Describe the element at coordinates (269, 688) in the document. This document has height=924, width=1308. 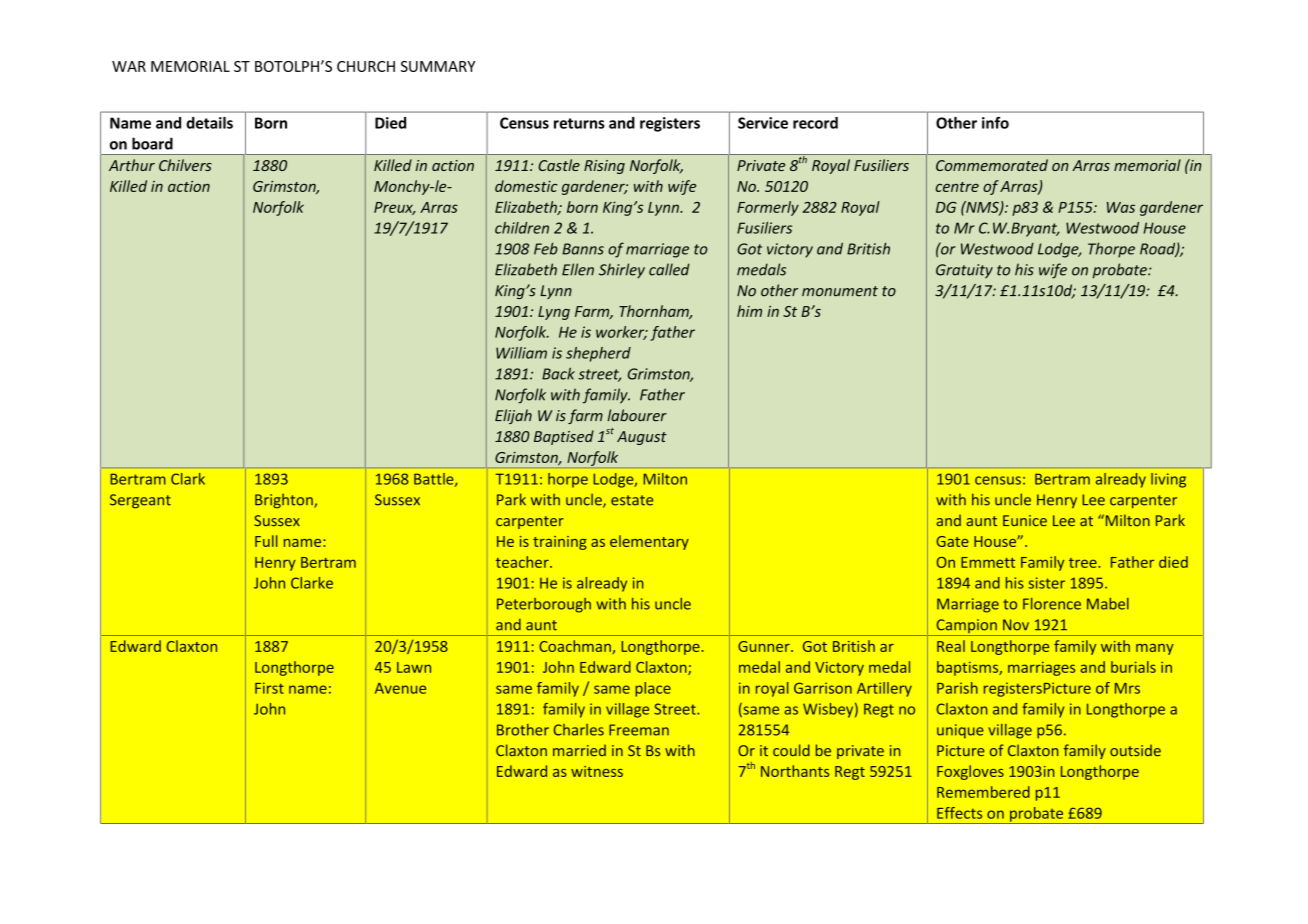
I see `First` at that location.
